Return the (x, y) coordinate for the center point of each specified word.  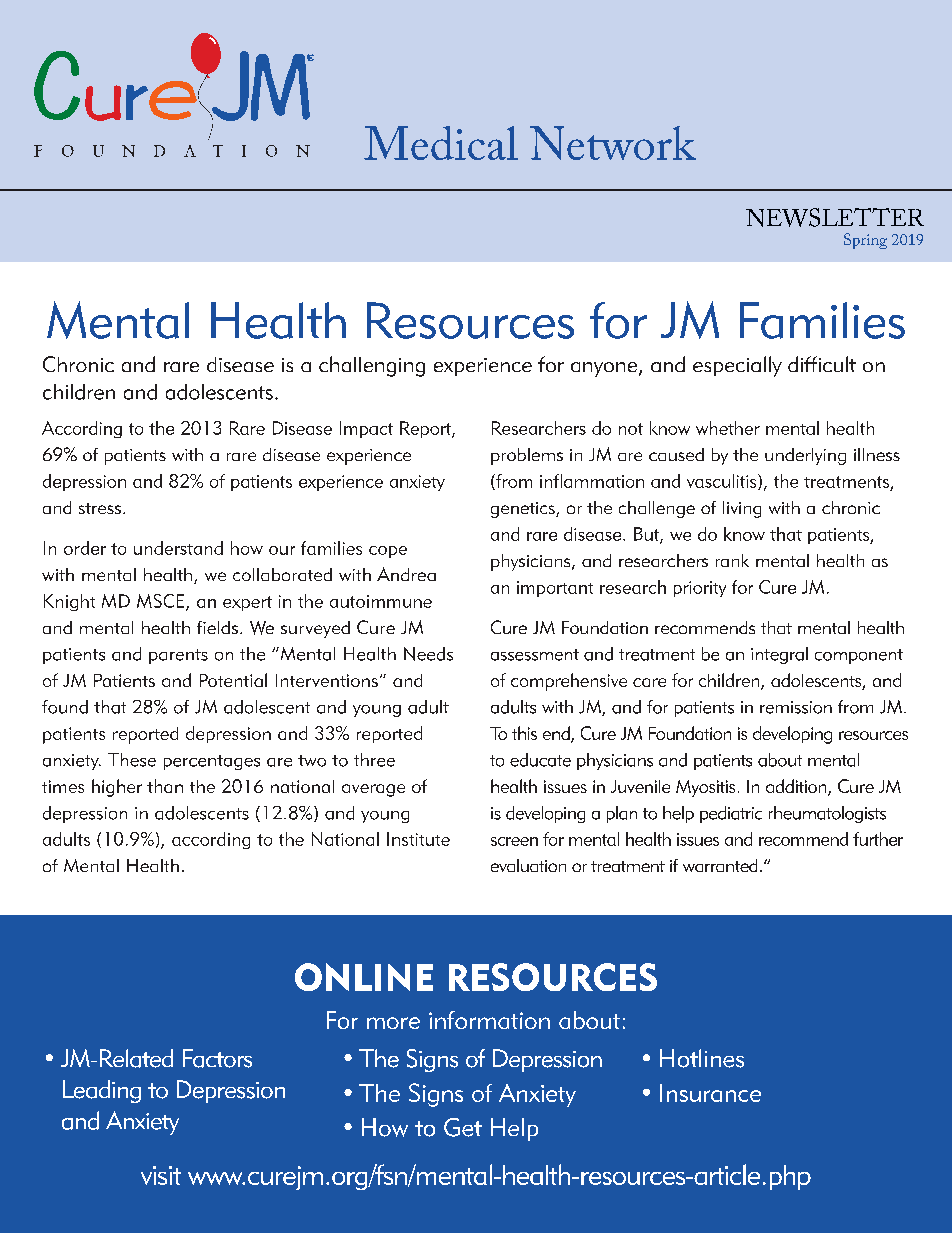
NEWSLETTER (835, 217)
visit (161, 1175)
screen (514, 841)
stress (100, 508)
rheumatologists (827, 814)
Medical (441, 143)
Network (613, 143)
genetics (524, 510)
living (742, 509)
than (165, 786)
